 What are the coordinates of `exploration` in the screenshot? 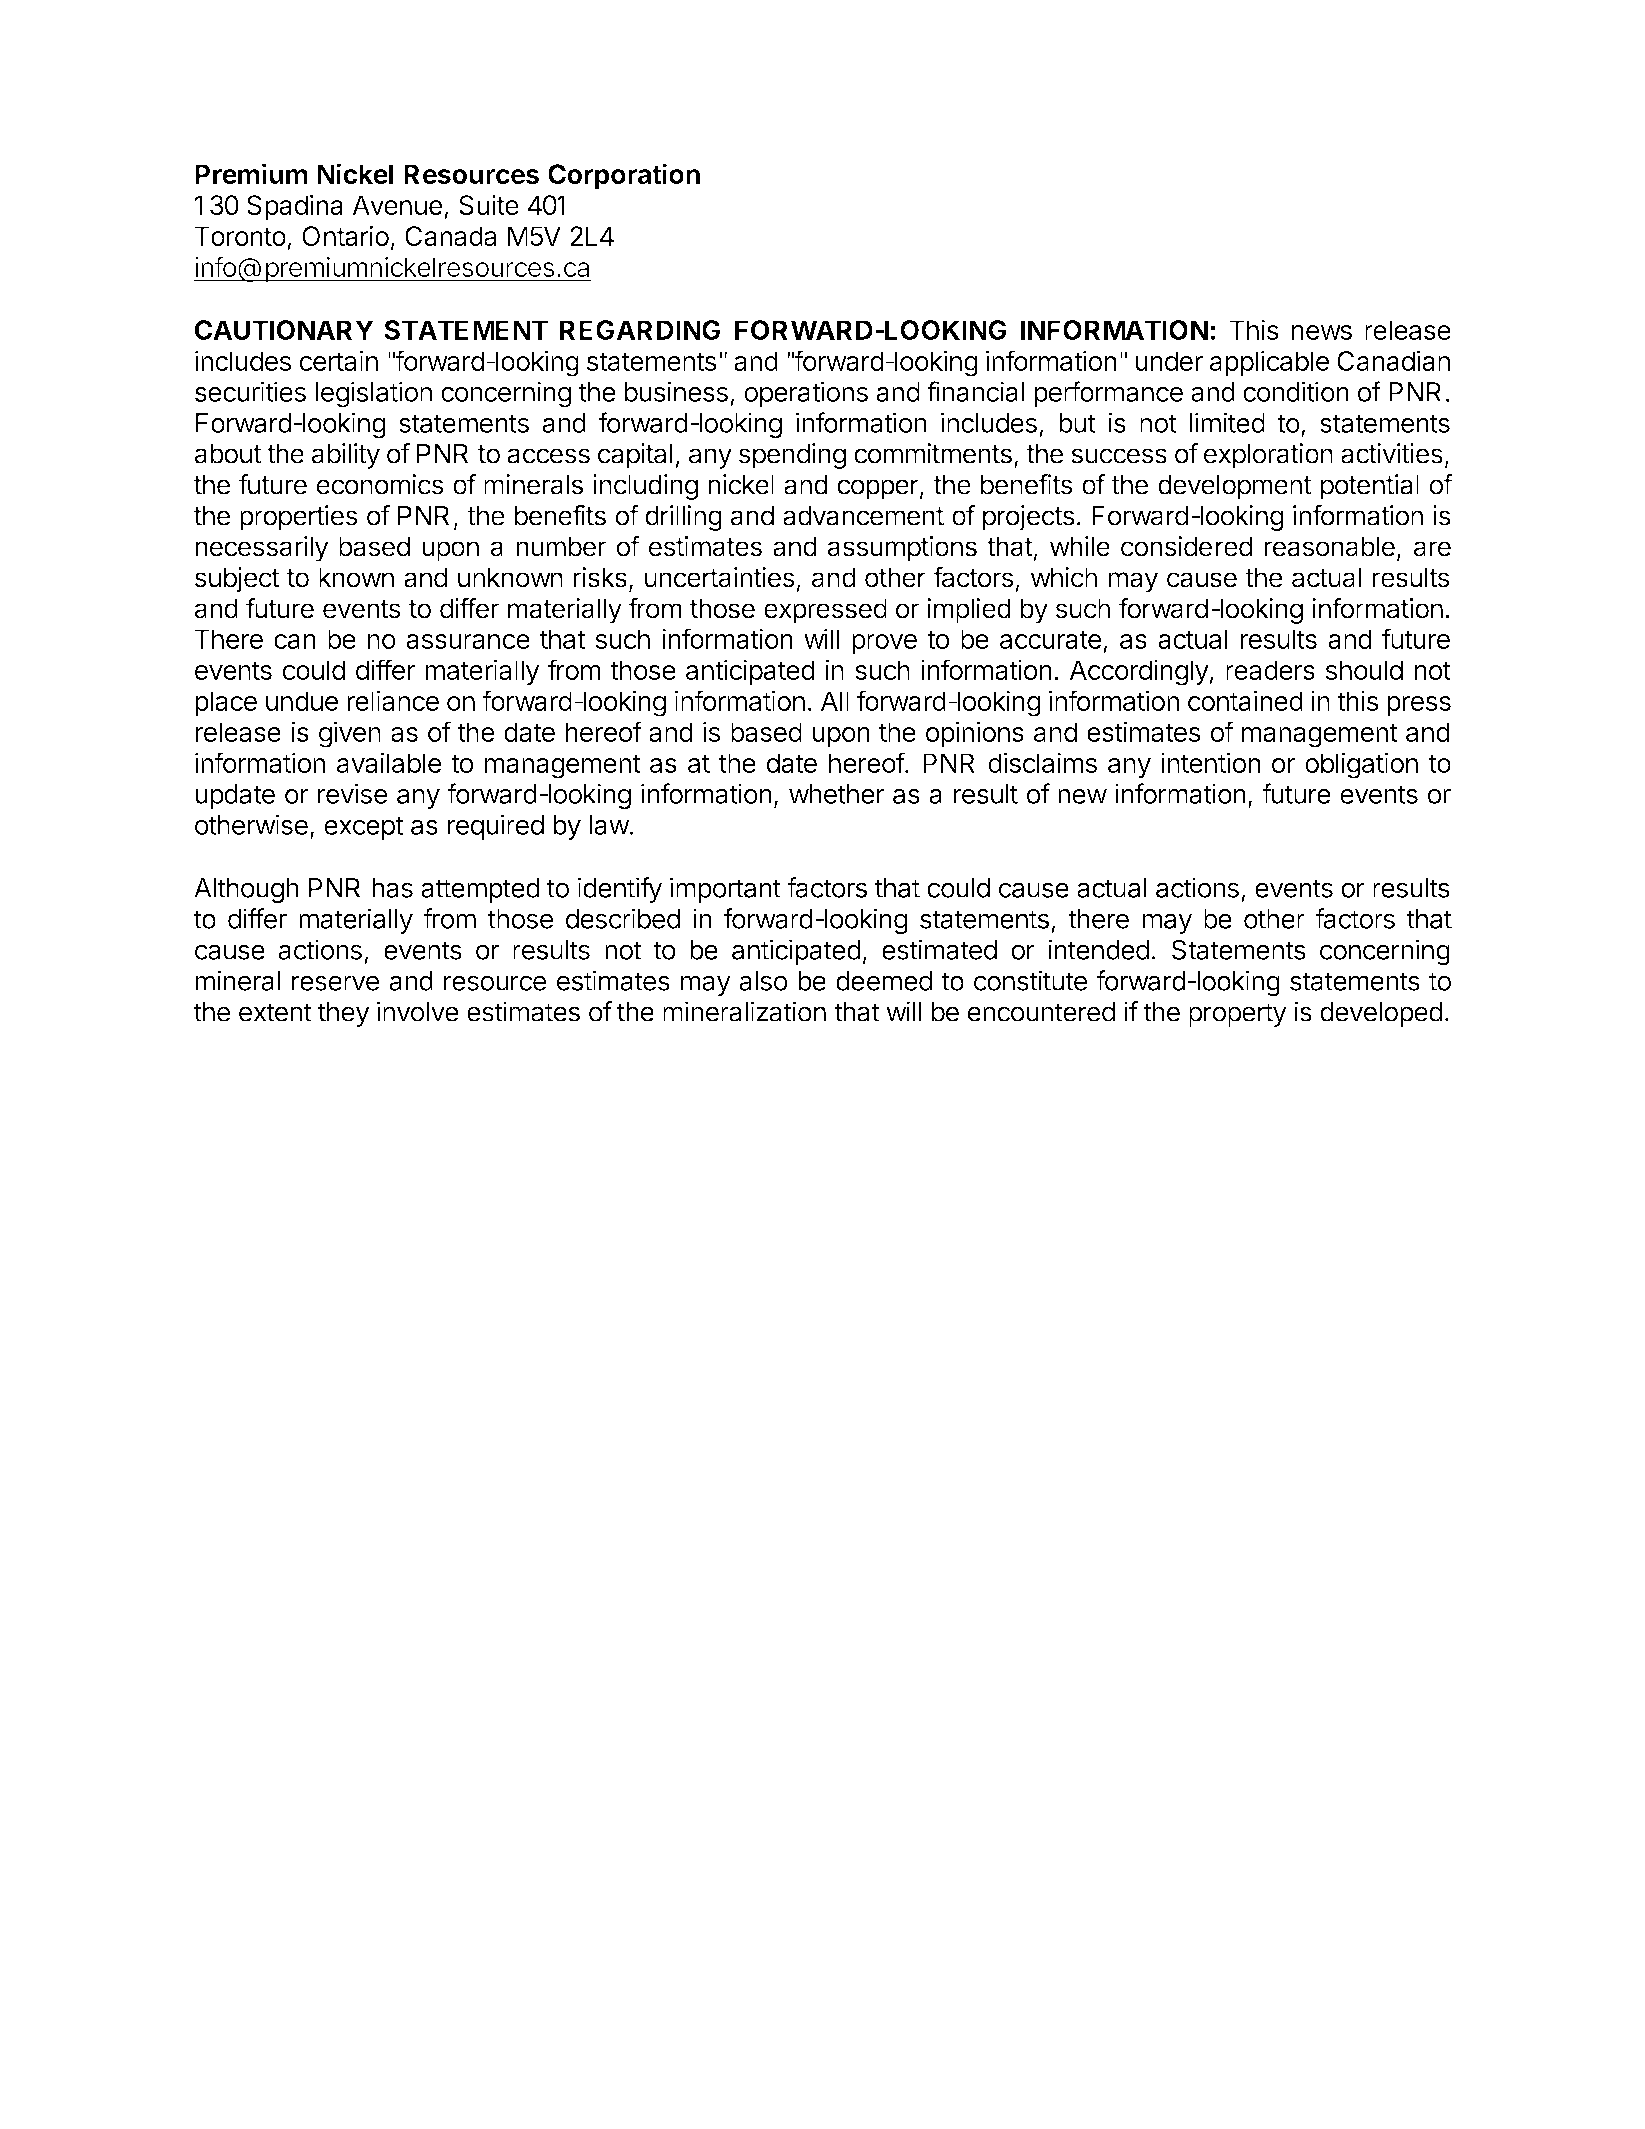 It's located at (1268, 456).
